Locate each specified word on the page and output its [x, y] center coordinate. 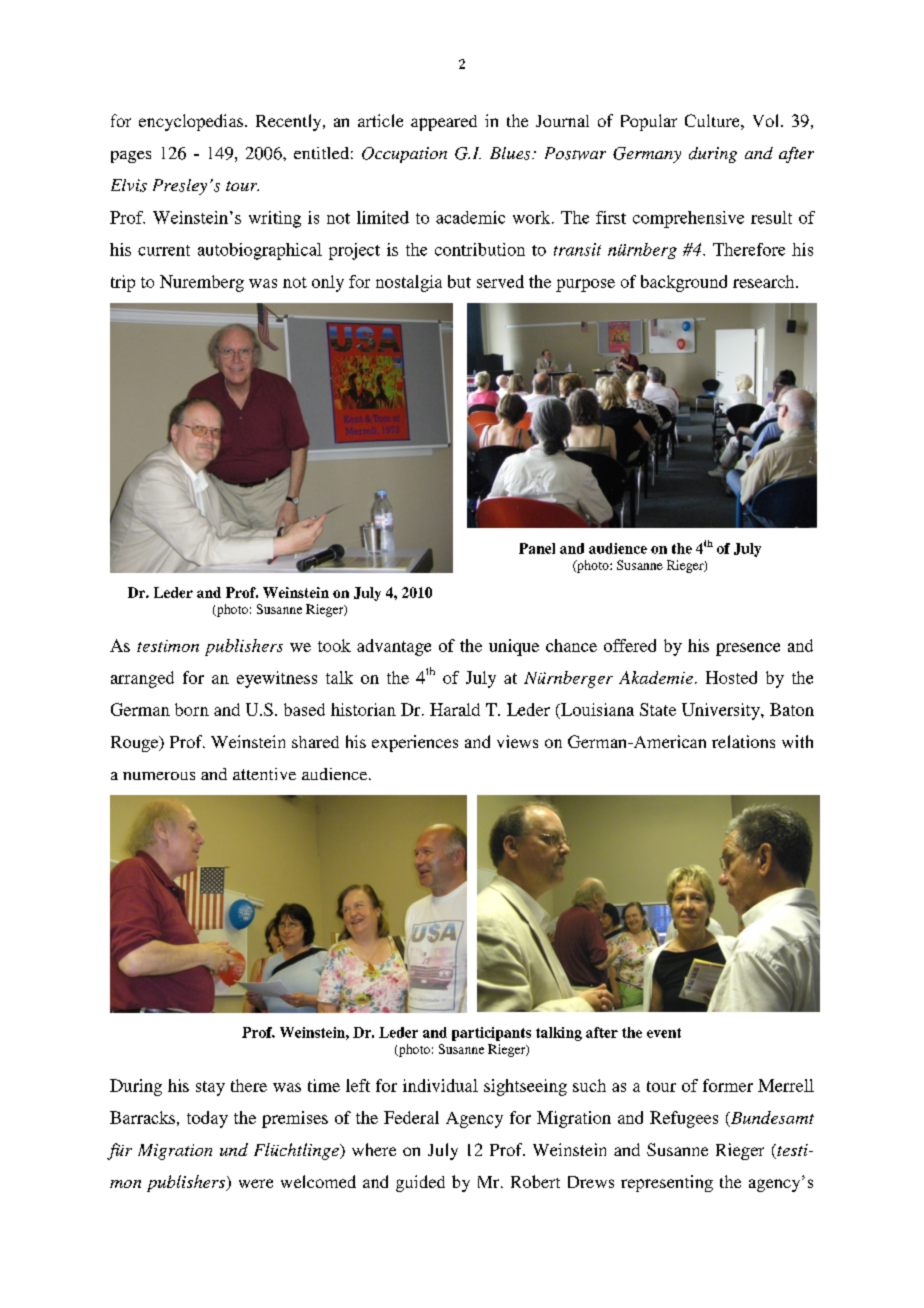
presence [748, 649]
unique [514, 647]
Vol [765, 120]
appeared [444, 123]
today [207, 1119]
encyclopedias [192, 122]
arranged [142, 679]
